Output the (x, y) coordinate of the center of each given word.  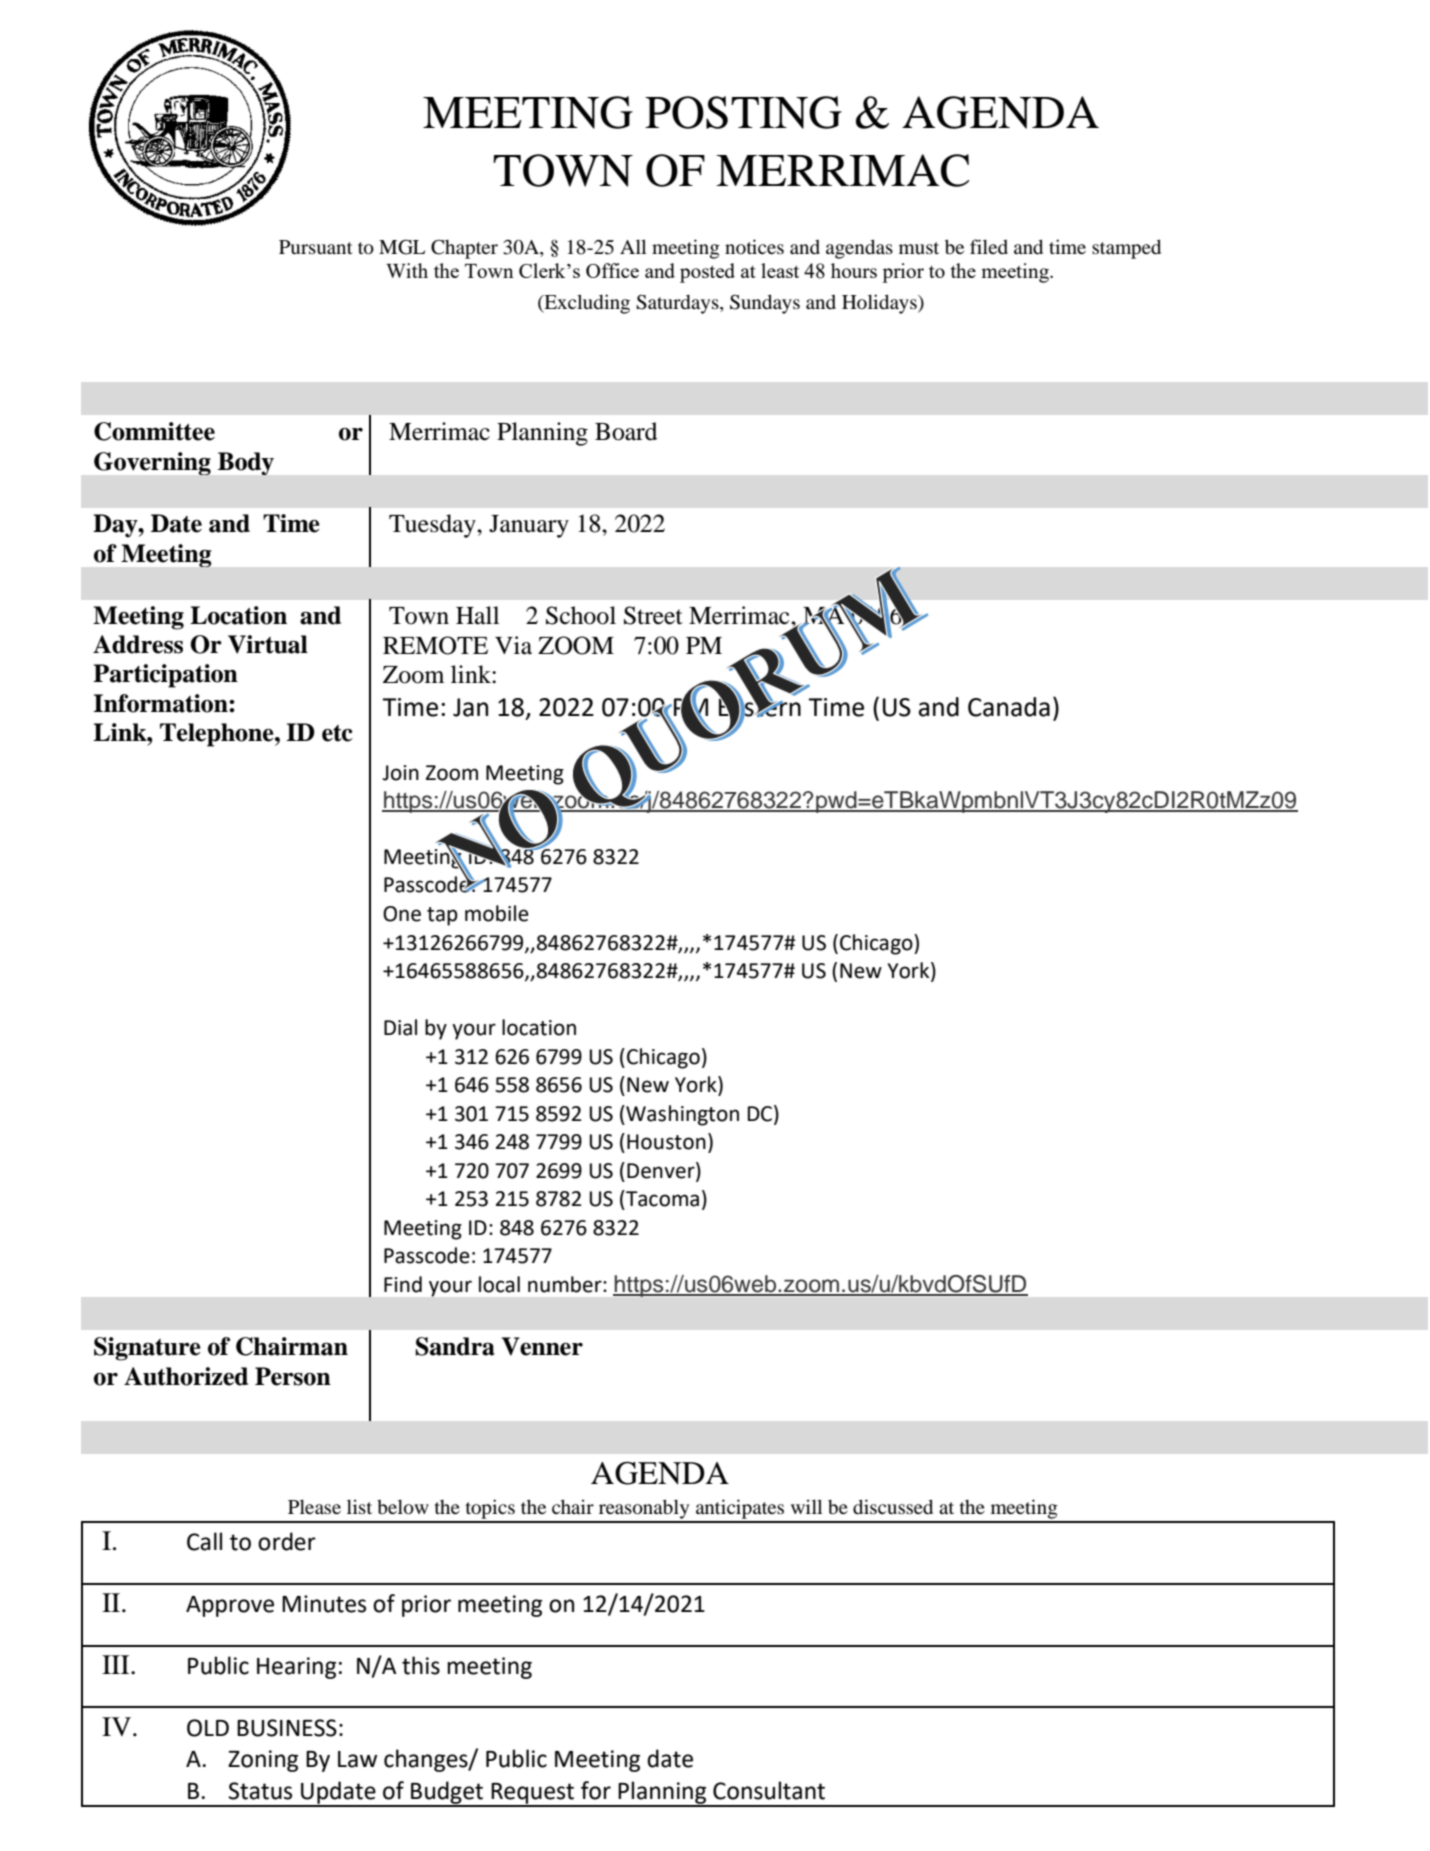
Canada (1009, 707)
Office (612, 270)
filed (989, 246)
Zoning (263, 1761)
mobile (497, 913)
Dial (400, 1027)
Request (533, 1794)
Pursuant (316, 247)
